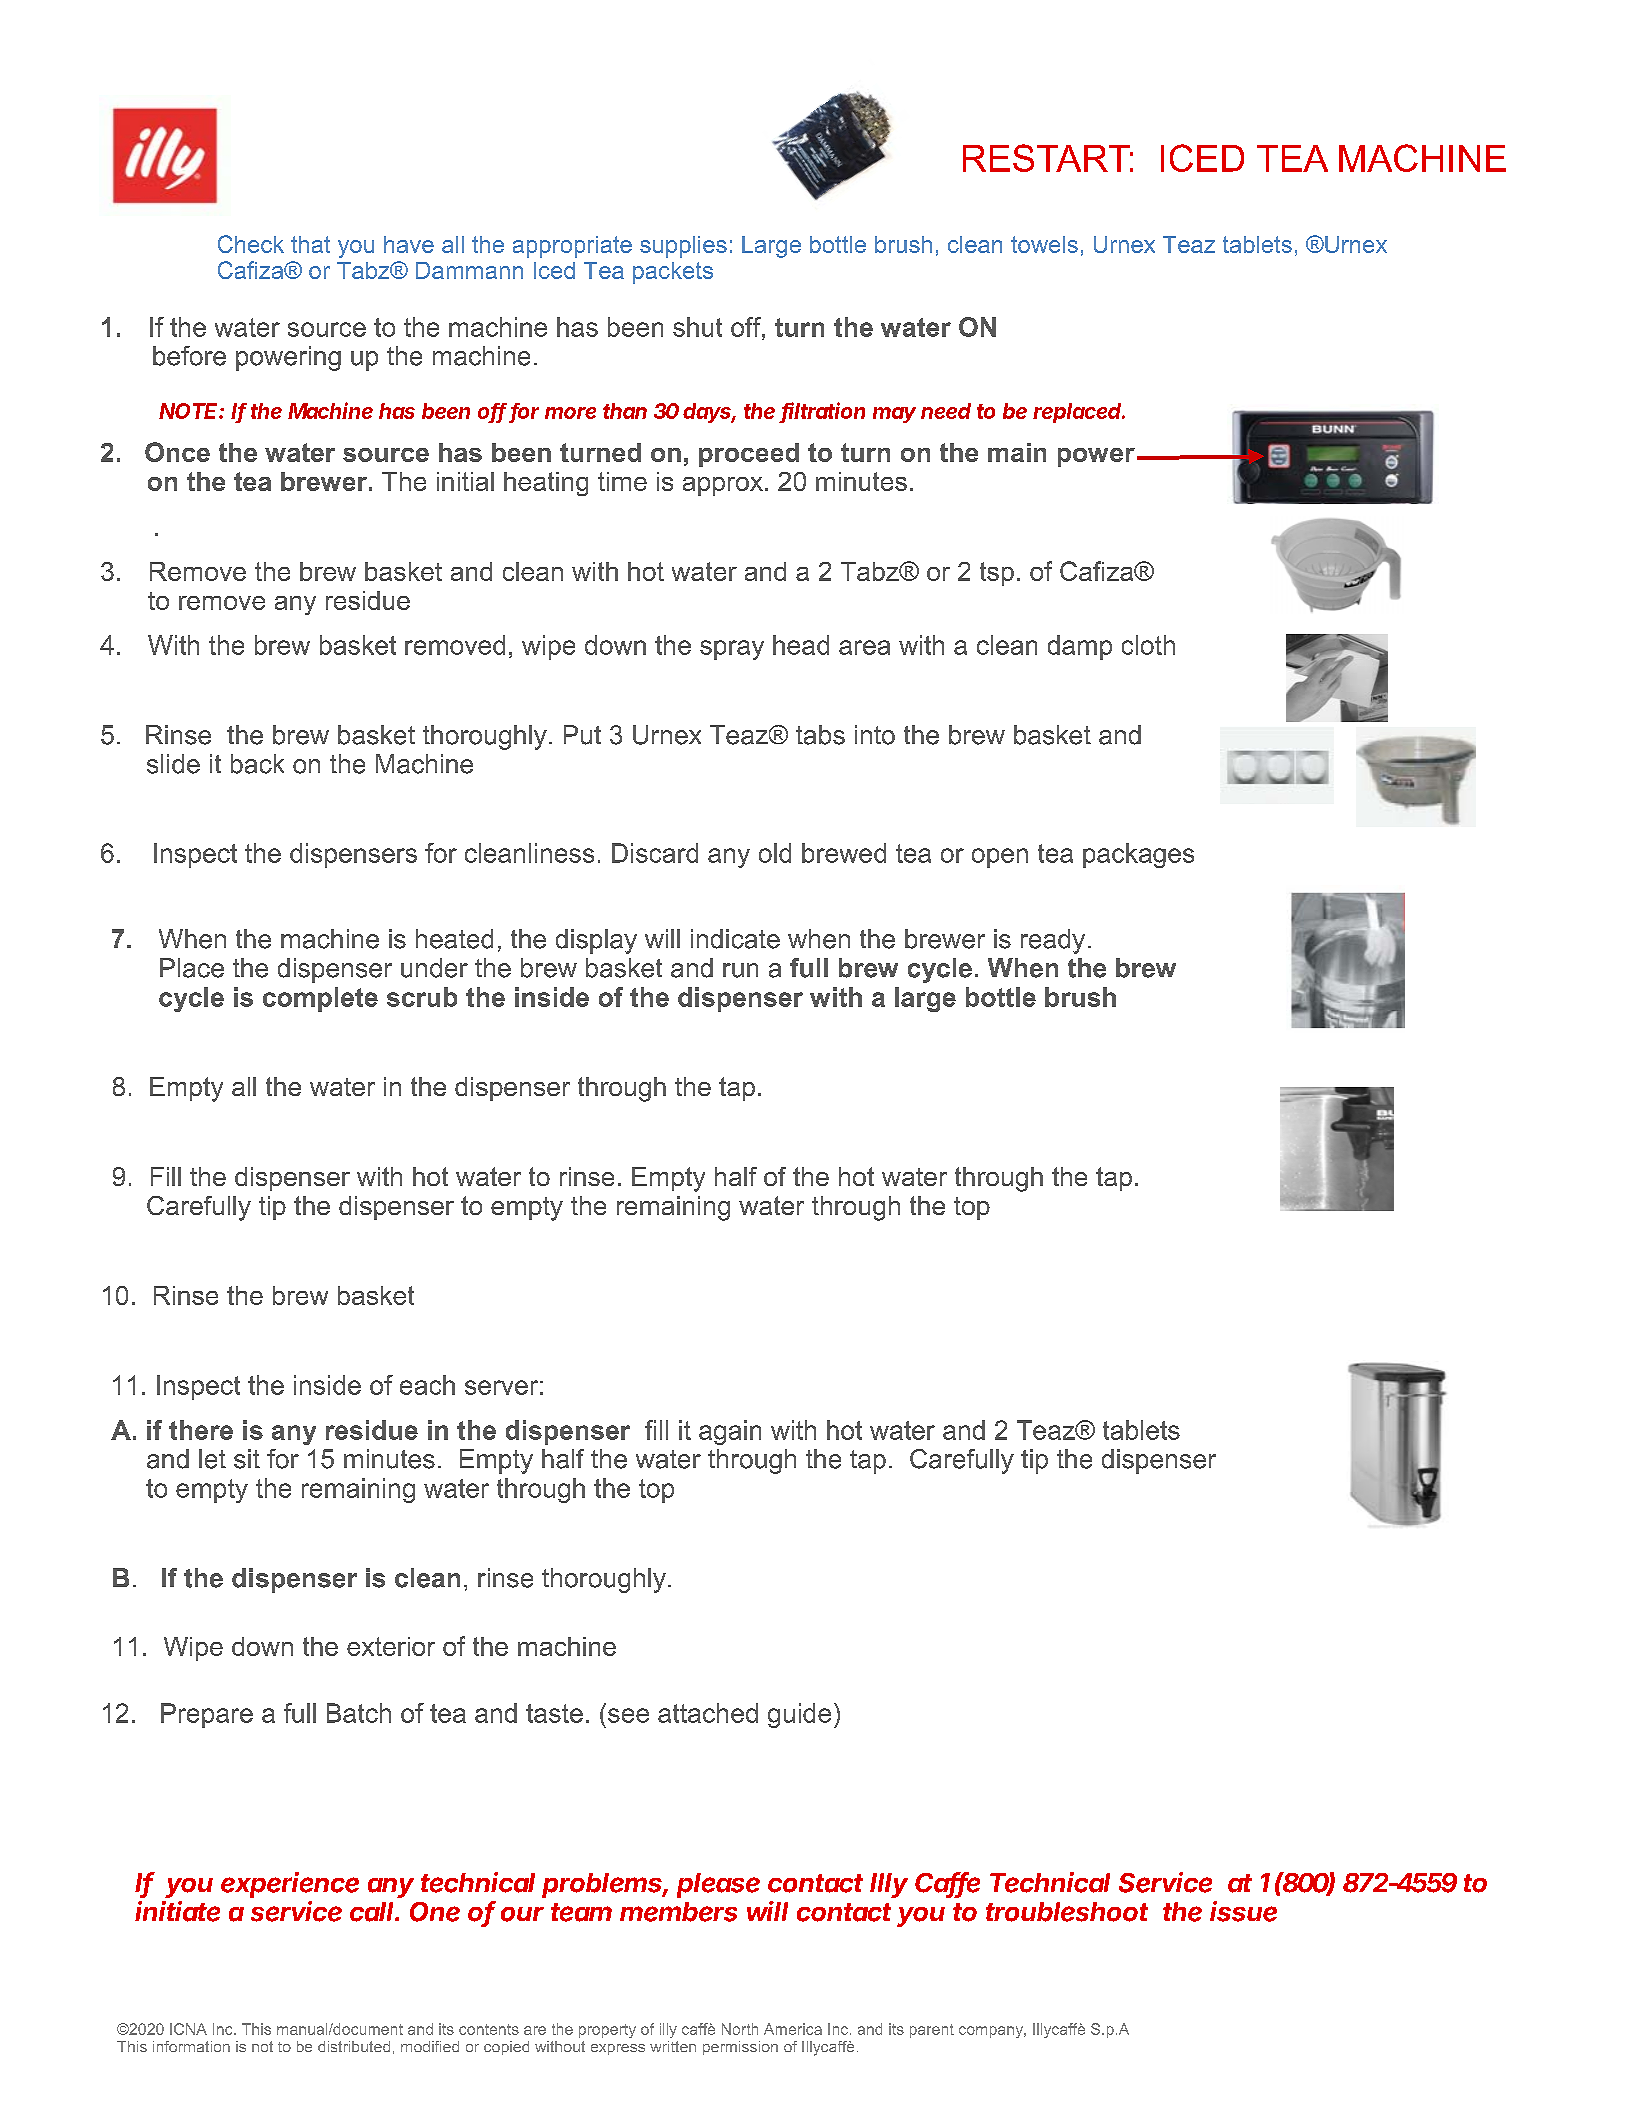  What do you see at coordinates (740, 970) in the screenshot?
I see `run` at bounding box center [740, 970].
